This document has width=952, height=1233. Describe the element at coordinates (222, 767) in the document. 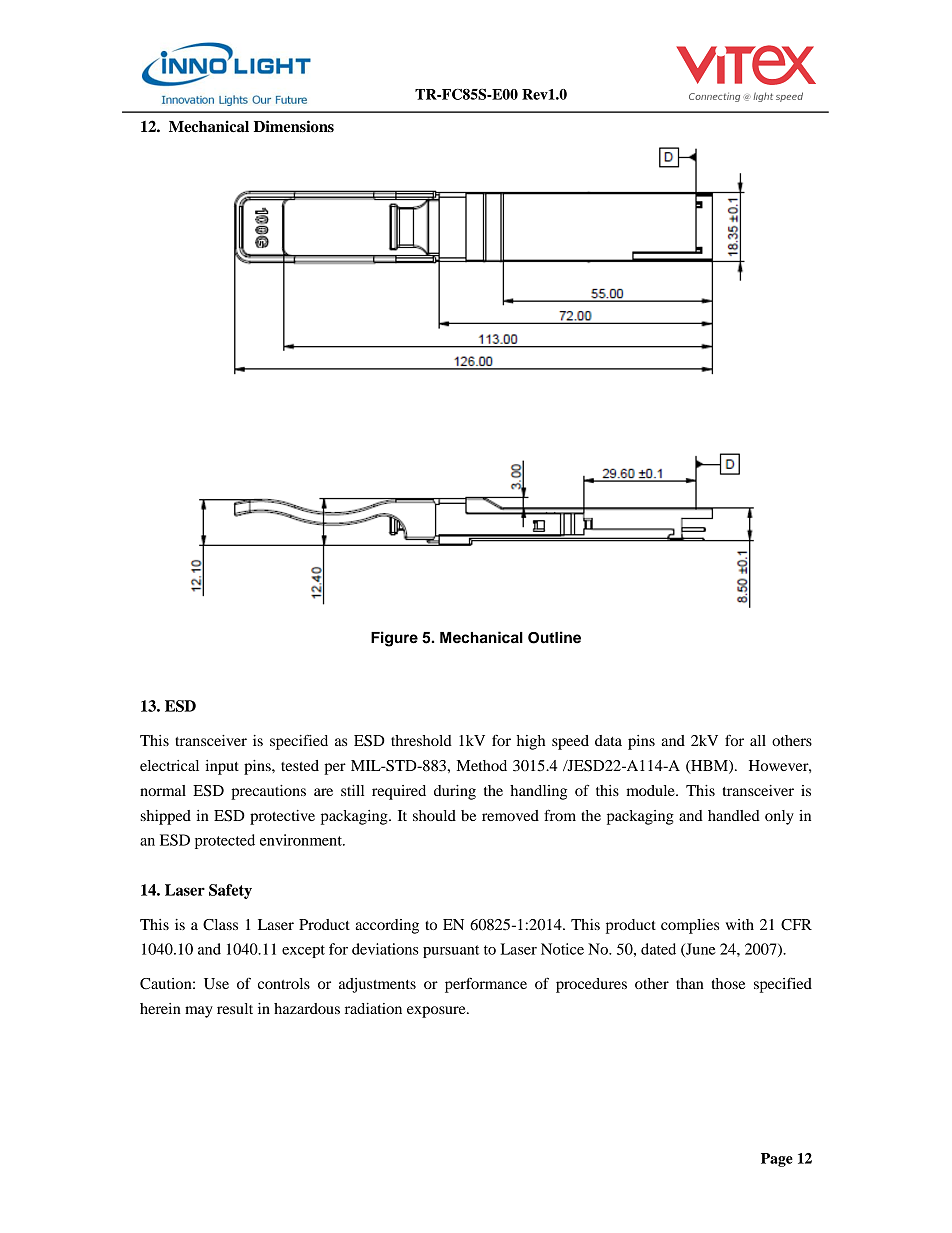

I see `input` at that location.
